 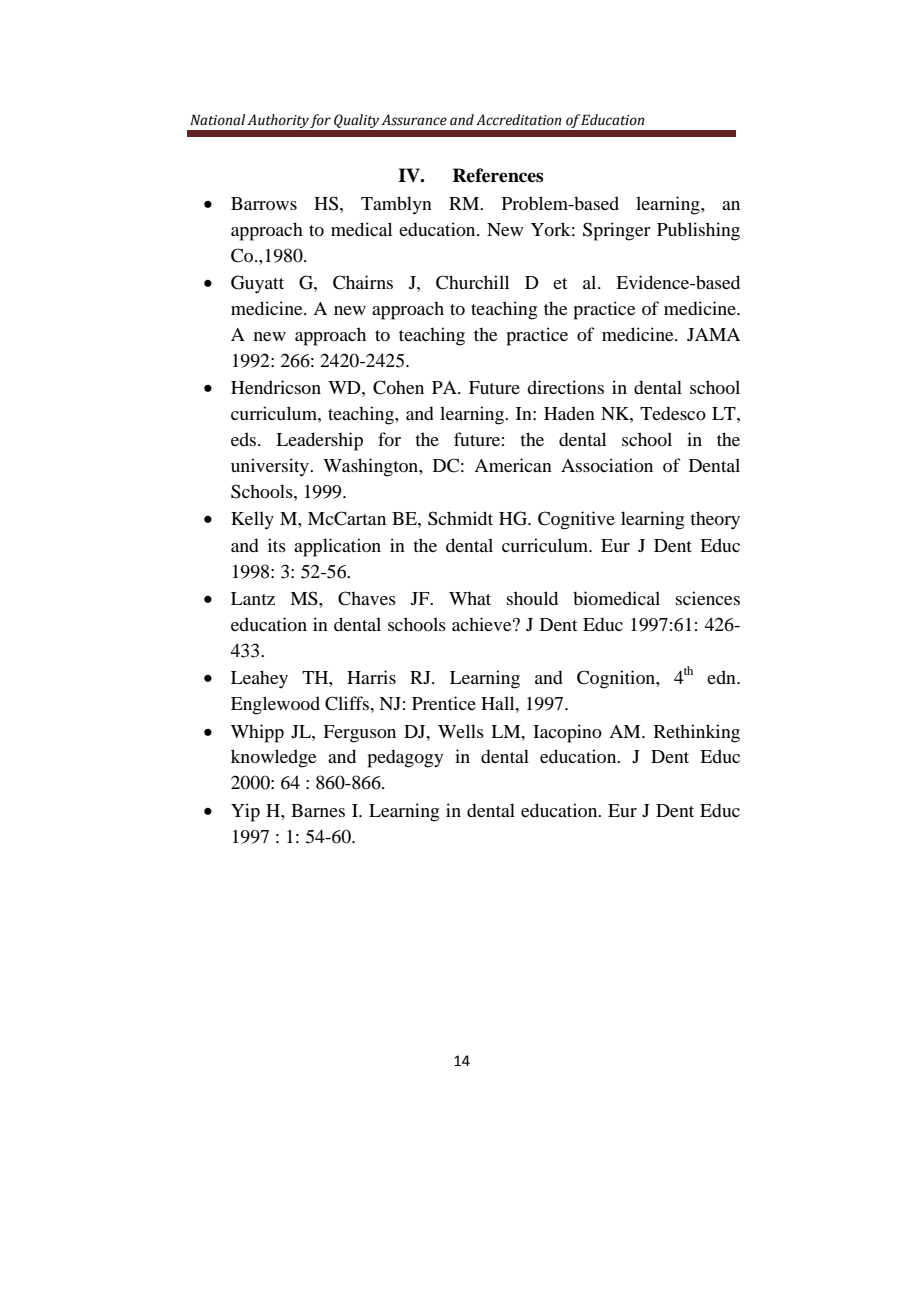 What do you see at coordinates (673, 413) in the screenshot?
I see `Tedesco` at bounding box center [673, 413].
